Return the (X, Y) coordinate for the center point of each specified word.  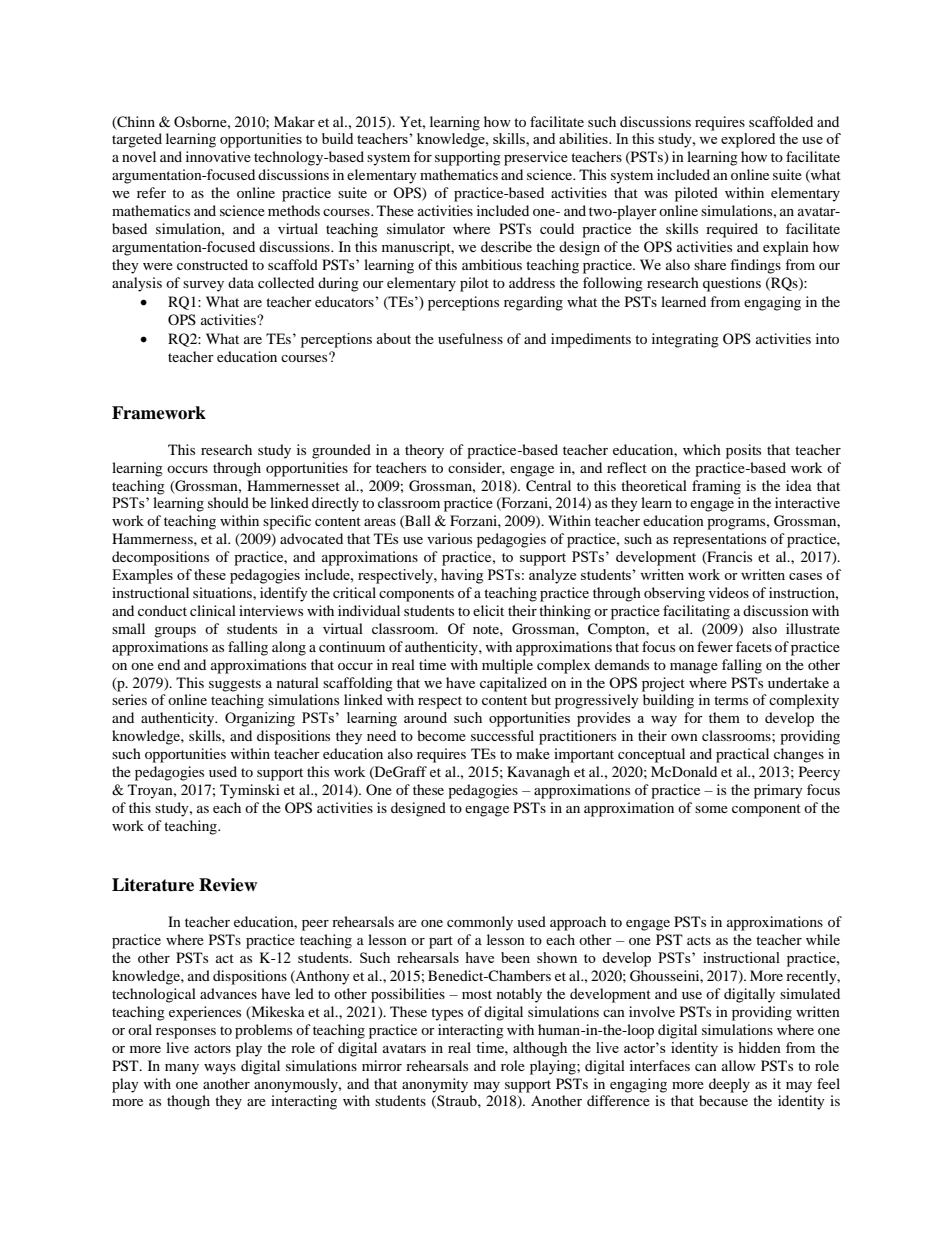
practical (742, 755)
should (228, 502)
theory (424, 451)
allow (739, 1065)
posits (743, 451)
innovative (218, 156)
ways (220, 1069)
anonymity (435, 1085)
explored (748, 140)
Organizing (260, 719)
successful (502, 735)
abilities (584, 138)
